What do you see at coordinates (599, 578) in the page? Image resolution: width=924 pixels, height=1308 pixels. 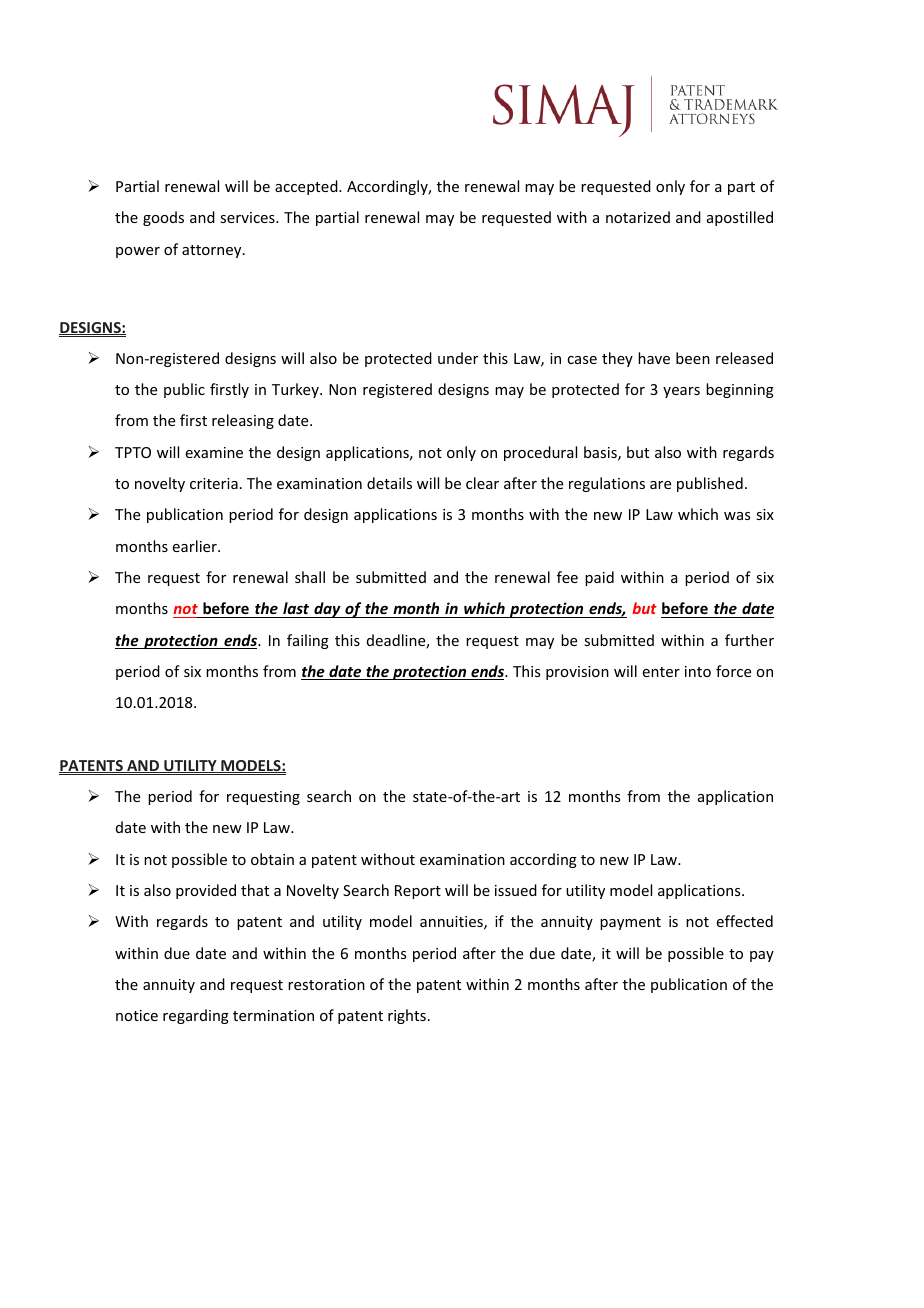 I see `paid` at bounding box center [599, 578].
